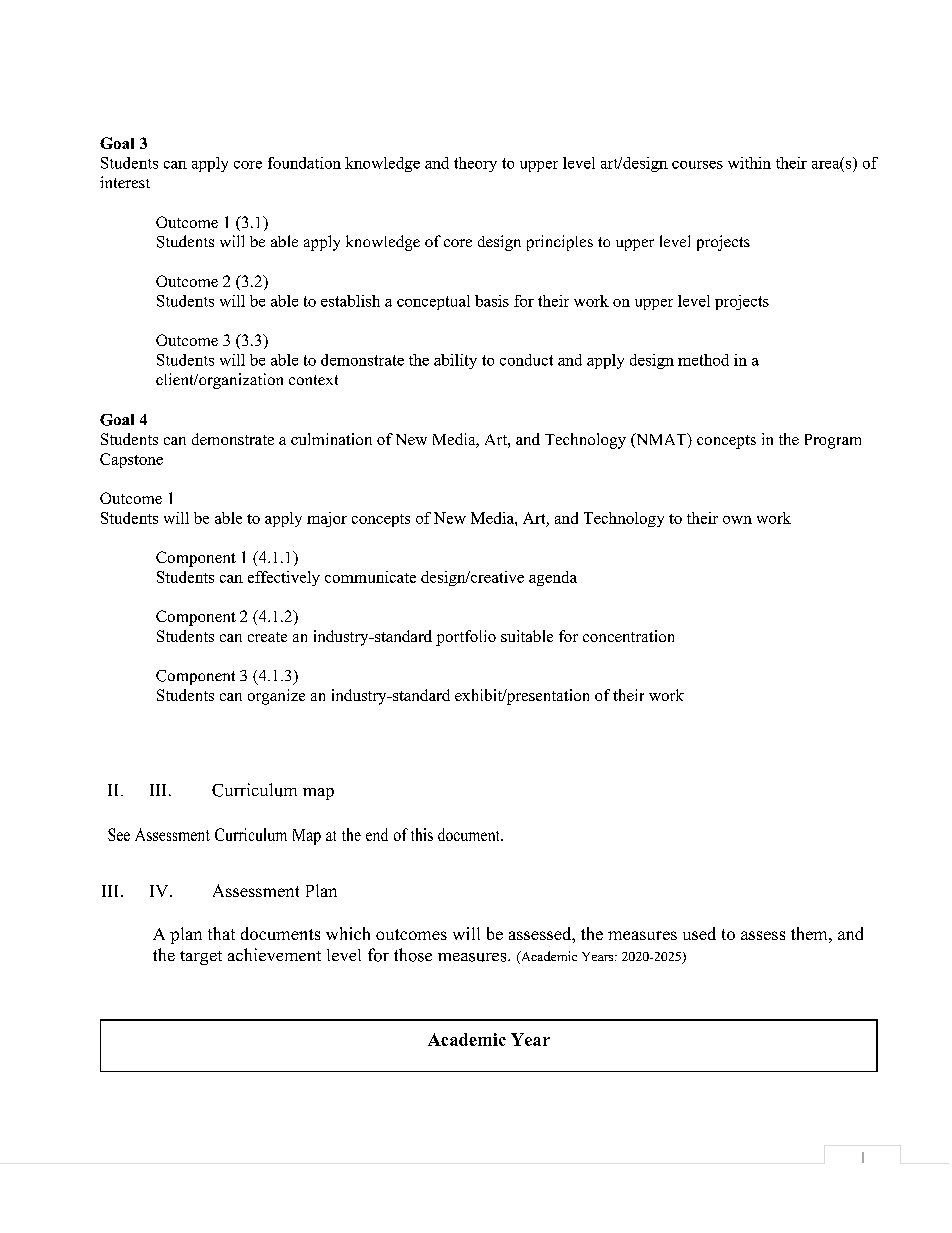  Describe the element at coordinates (413, 955) in the screenshot. I see `those` at that location.
